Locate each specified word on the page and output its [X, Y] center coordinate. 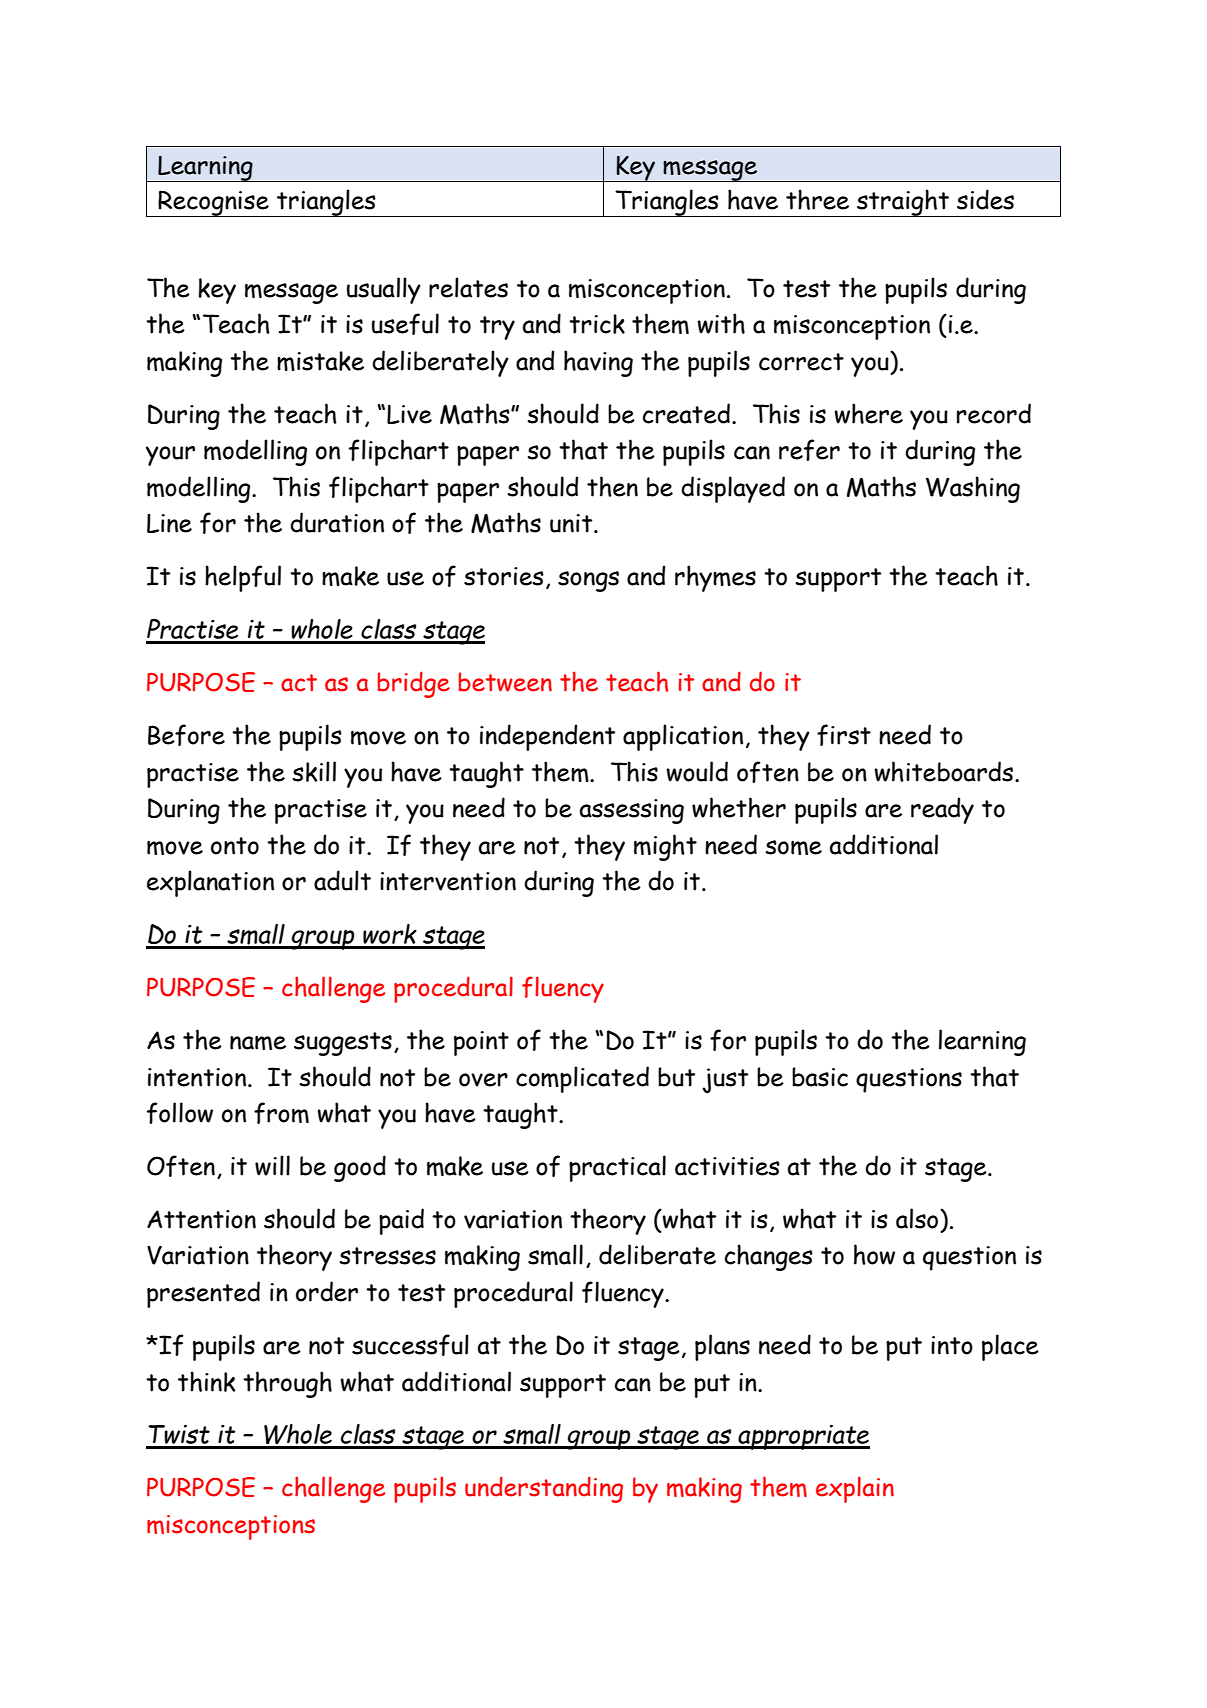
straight [903, 203]
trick [597, 324]
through [287, 1384]
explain [855, 1489]
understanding [544, 1489]
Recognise [213, 203]
